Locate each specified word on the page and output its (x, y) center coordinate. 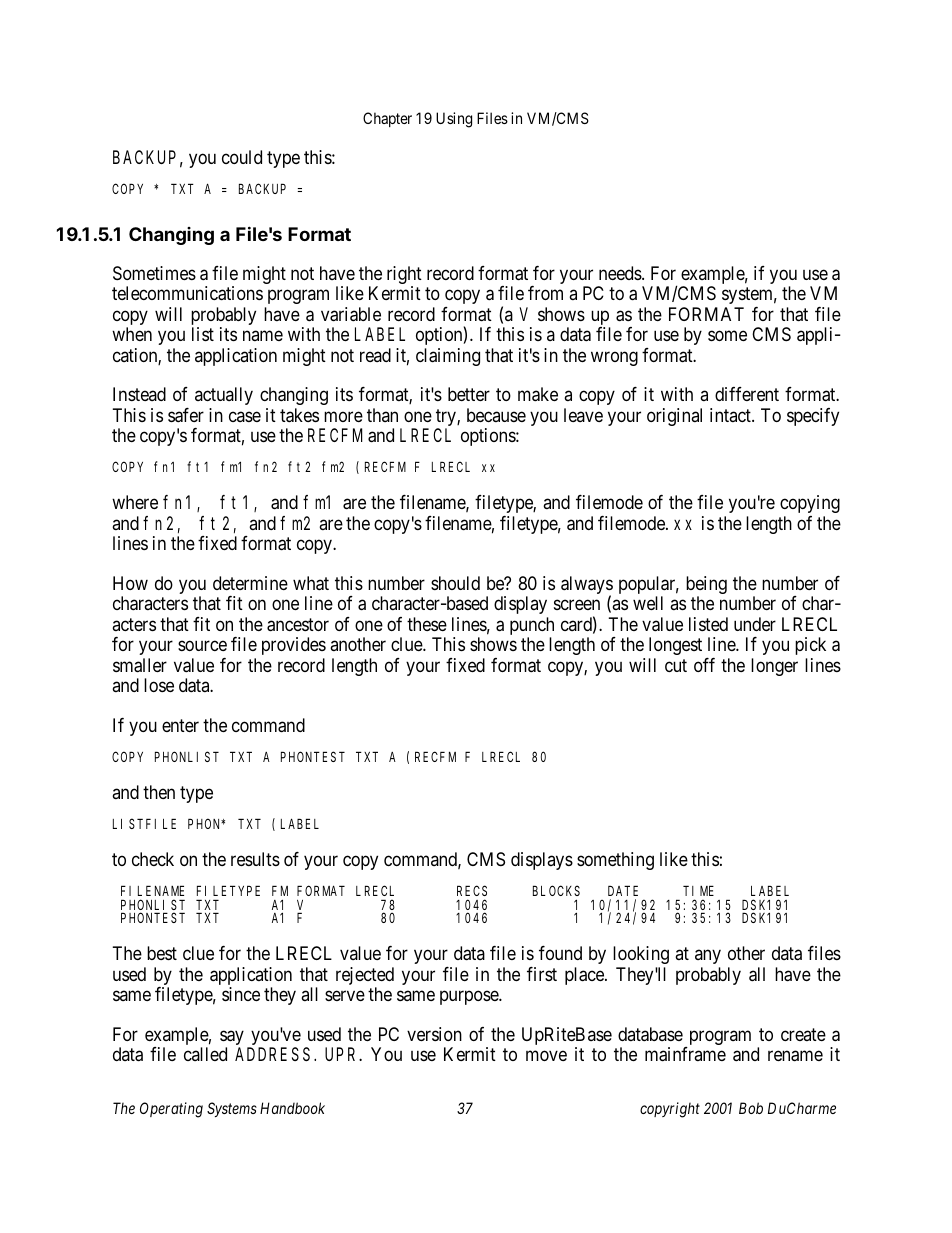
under (755, 624)
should (455, 583)
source (202, 646)
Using (454, 120)
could (242, 157)
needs (621, 273)
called (205, 1054)
